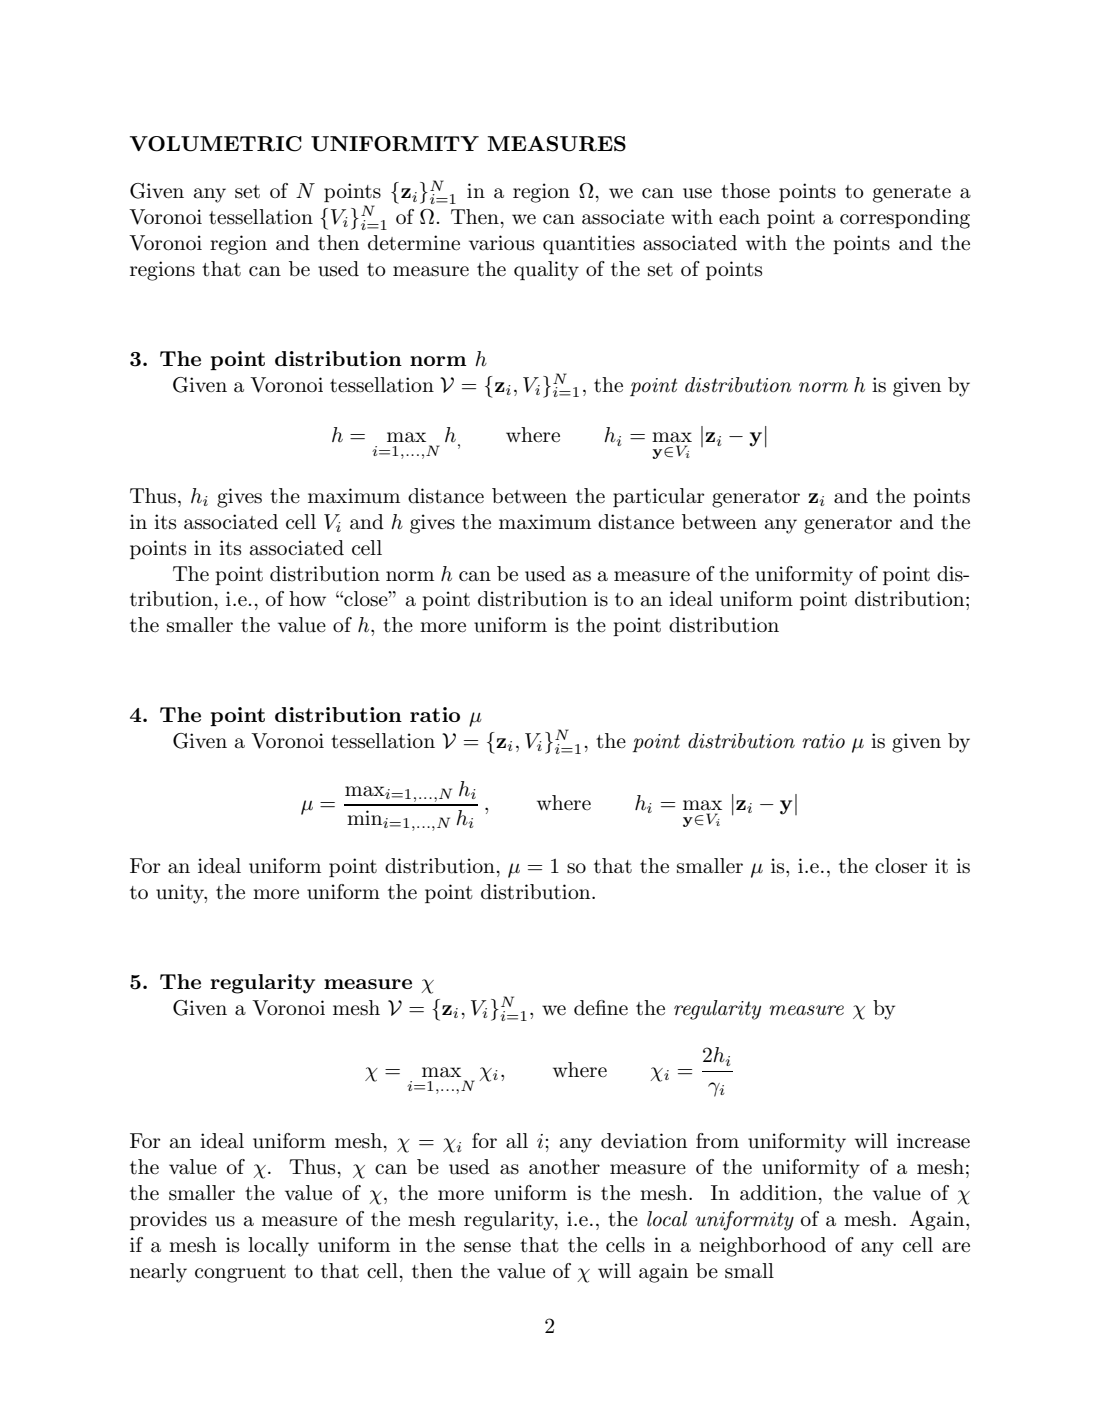  Describe the element at coordinates (240, 1274) in the document. I see `congruent` at that location.
